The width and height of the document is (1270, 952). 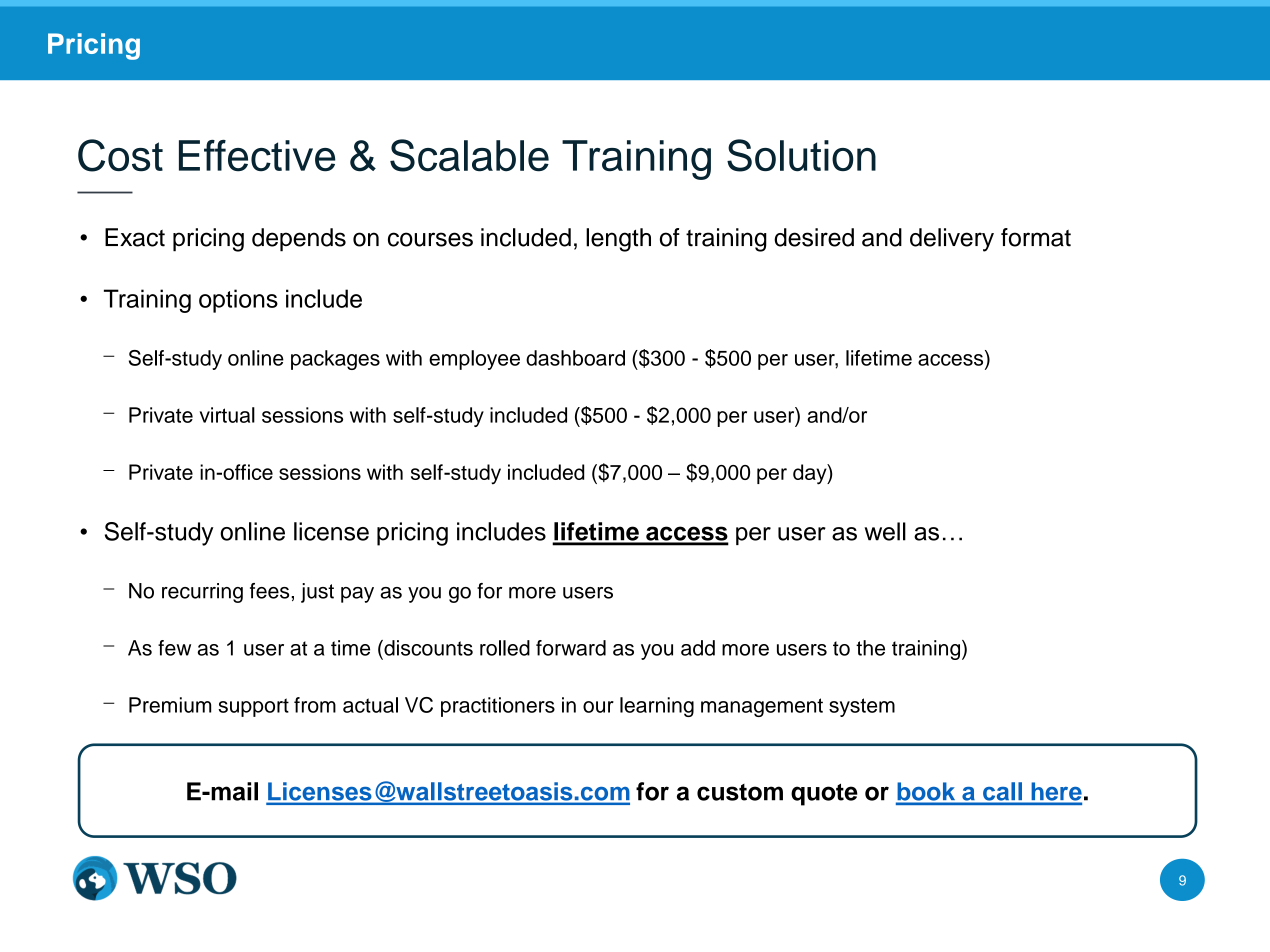 I want to click on packages, so click(x=335, y=360).
